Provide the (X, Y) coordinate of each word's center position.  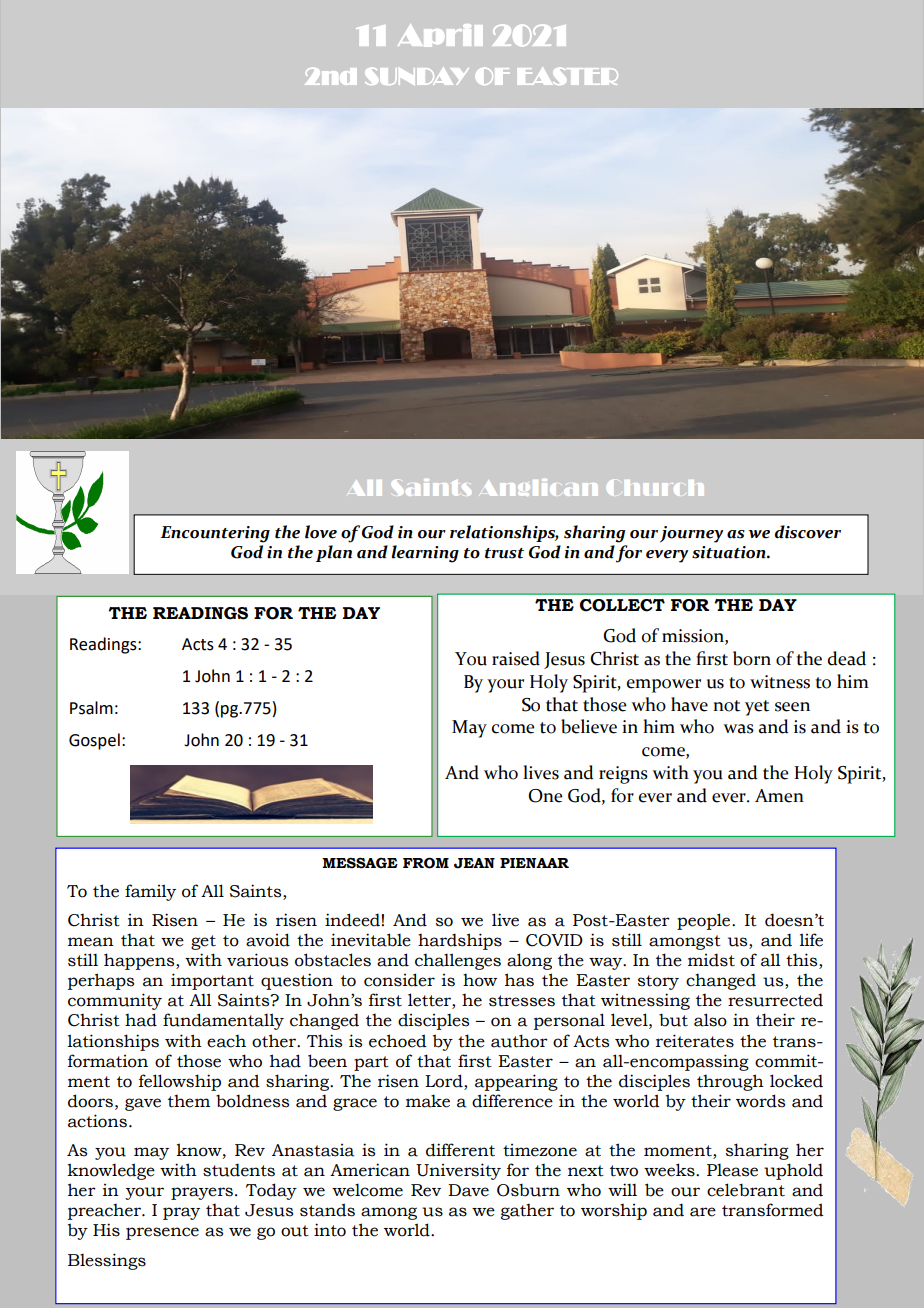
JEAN (474, 863)
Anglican (541, 487)
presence (162, 1233)
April (440, 35)
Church (655, 488)
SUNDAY (417, 76)
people (705, 921)
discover (808, 532)
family (150, 892)
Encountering (215, 534)
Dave (468, 1190)
